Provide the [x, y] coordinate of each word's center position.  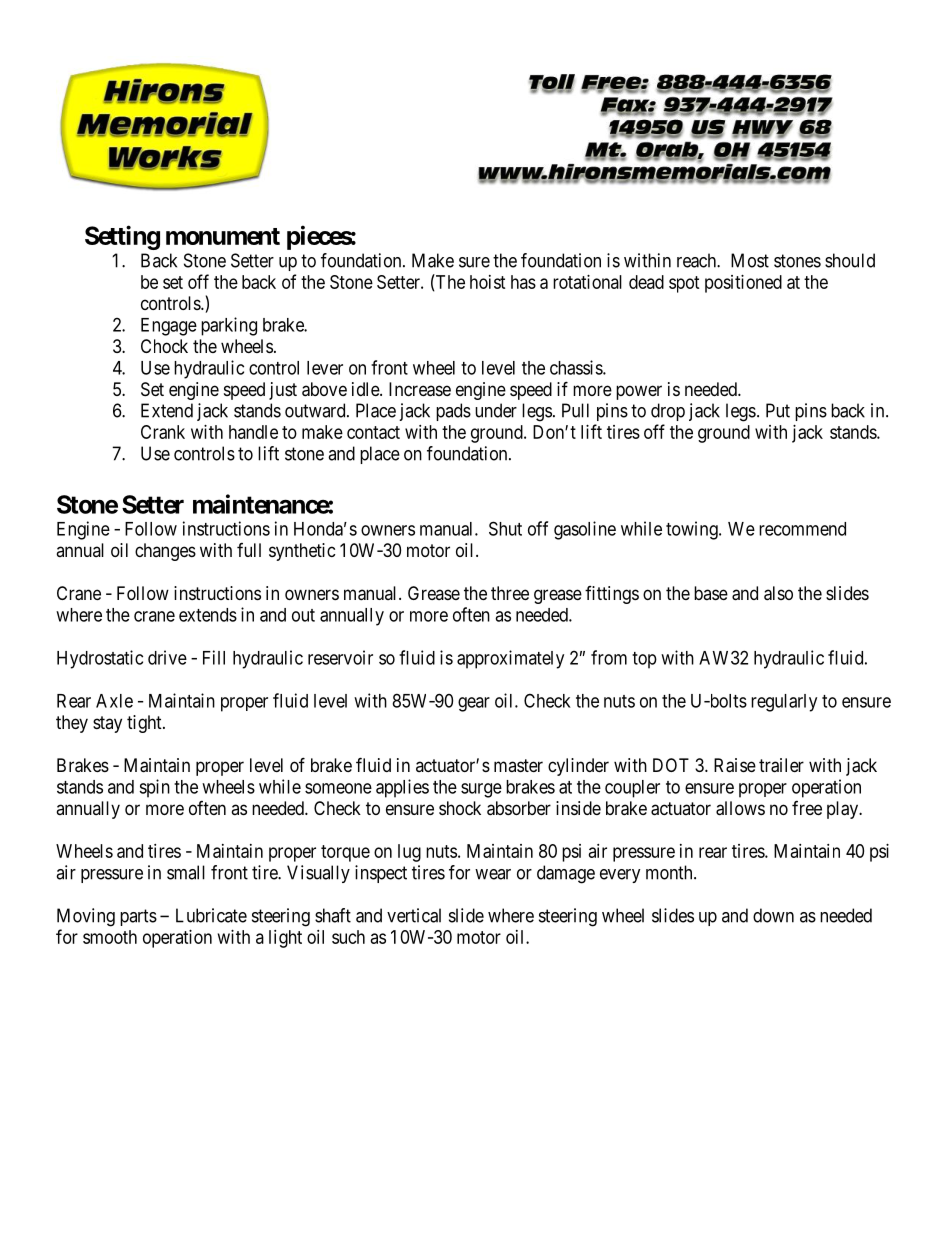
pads [453, 412]
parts [138, 917]
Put [778, 410]
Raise [735, 765]
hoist [487, 282]
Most [750, 260]
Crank [163, 432]
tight [145, 724]
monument [223, 236]
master [518, 765]
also [778, 593]
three [510, 593]
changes [165, 552]
